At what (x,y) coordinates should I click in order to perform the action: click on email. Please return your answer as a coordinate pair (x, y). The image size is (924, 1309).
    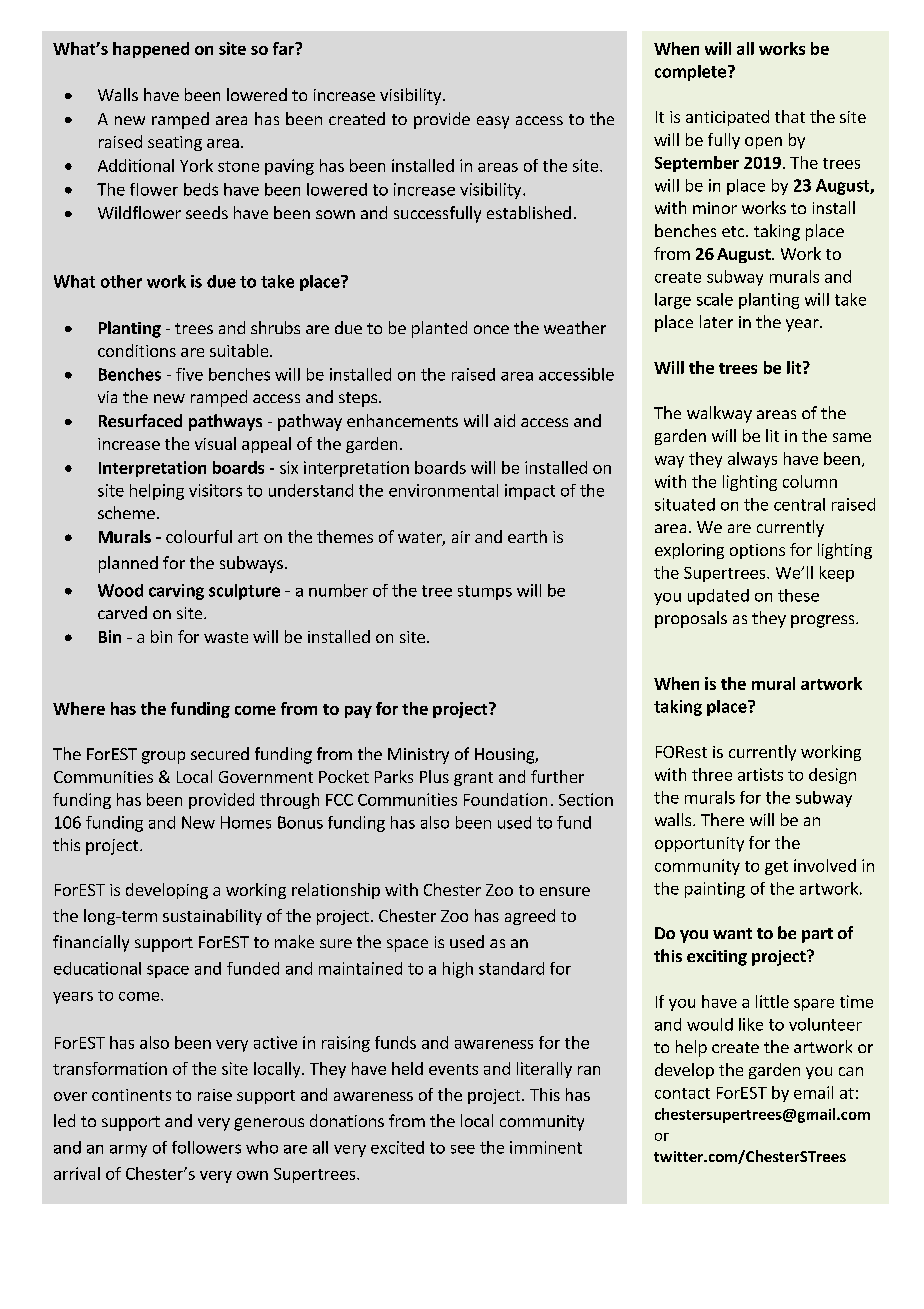
    Looking at the image, I should click on (813, 1092).
